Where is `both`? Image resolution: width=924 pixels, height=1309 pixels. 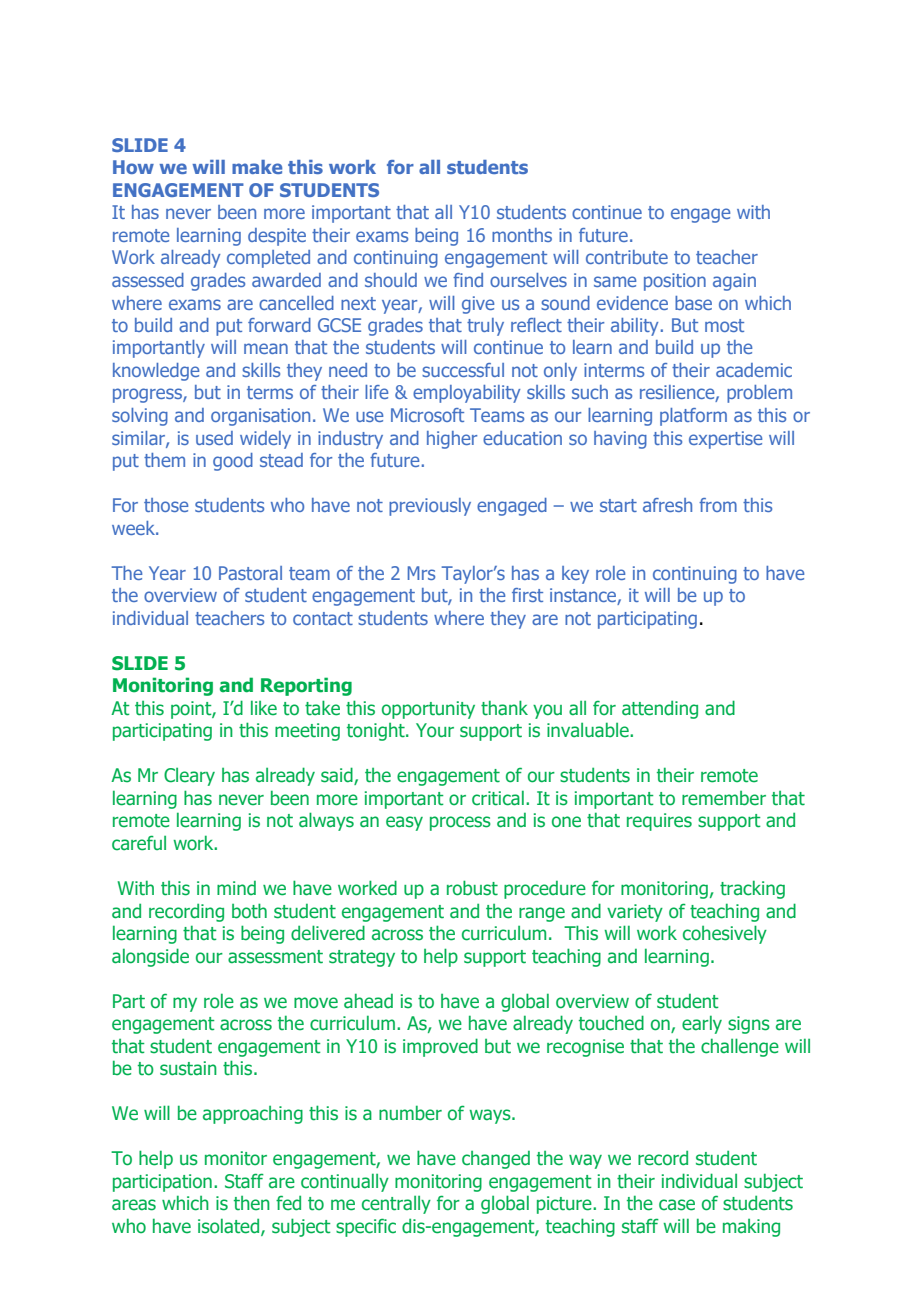
both is located at coordinates (249, 911).
